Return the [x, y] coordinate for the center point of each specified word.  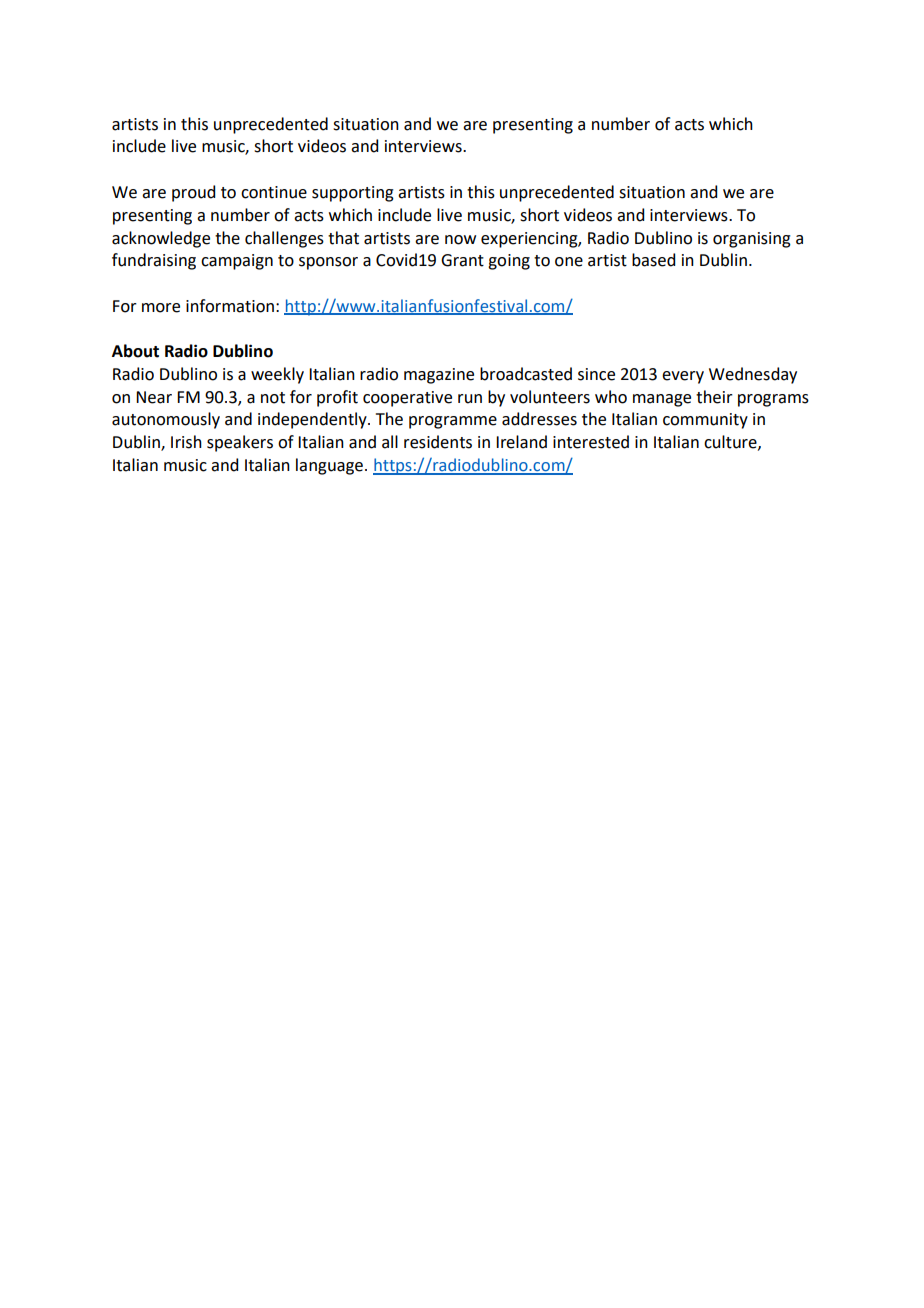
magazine [439, 376]
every [683, 377]
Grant [462, 260]
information [230, 306]
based [653, 260]
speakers [240, 443]
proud [193, 193]
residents [438, 442]
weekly [277, 375]
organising [752, 240]
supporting [353, 194]
